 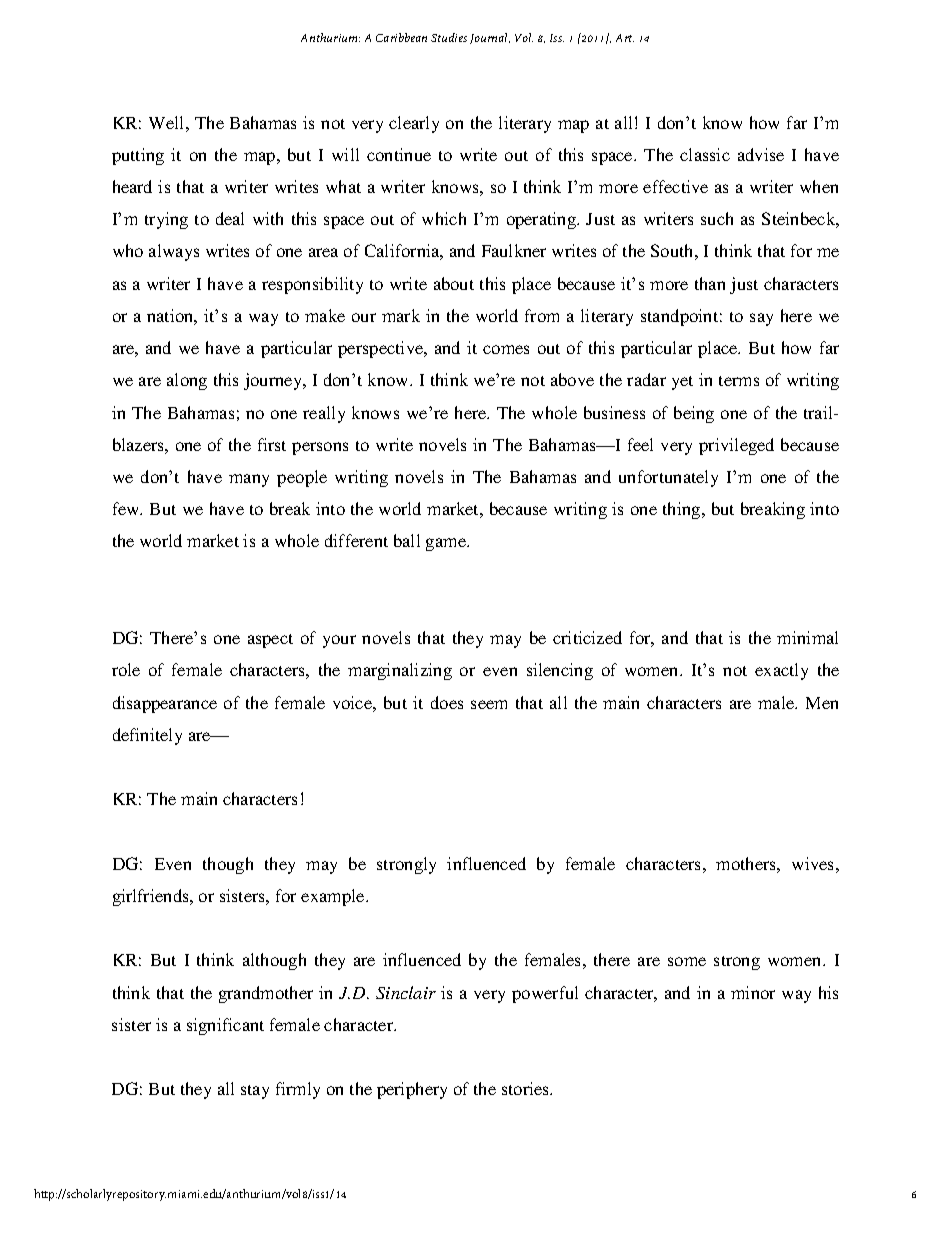 I want to click on about, so click(x=454, y=283).
